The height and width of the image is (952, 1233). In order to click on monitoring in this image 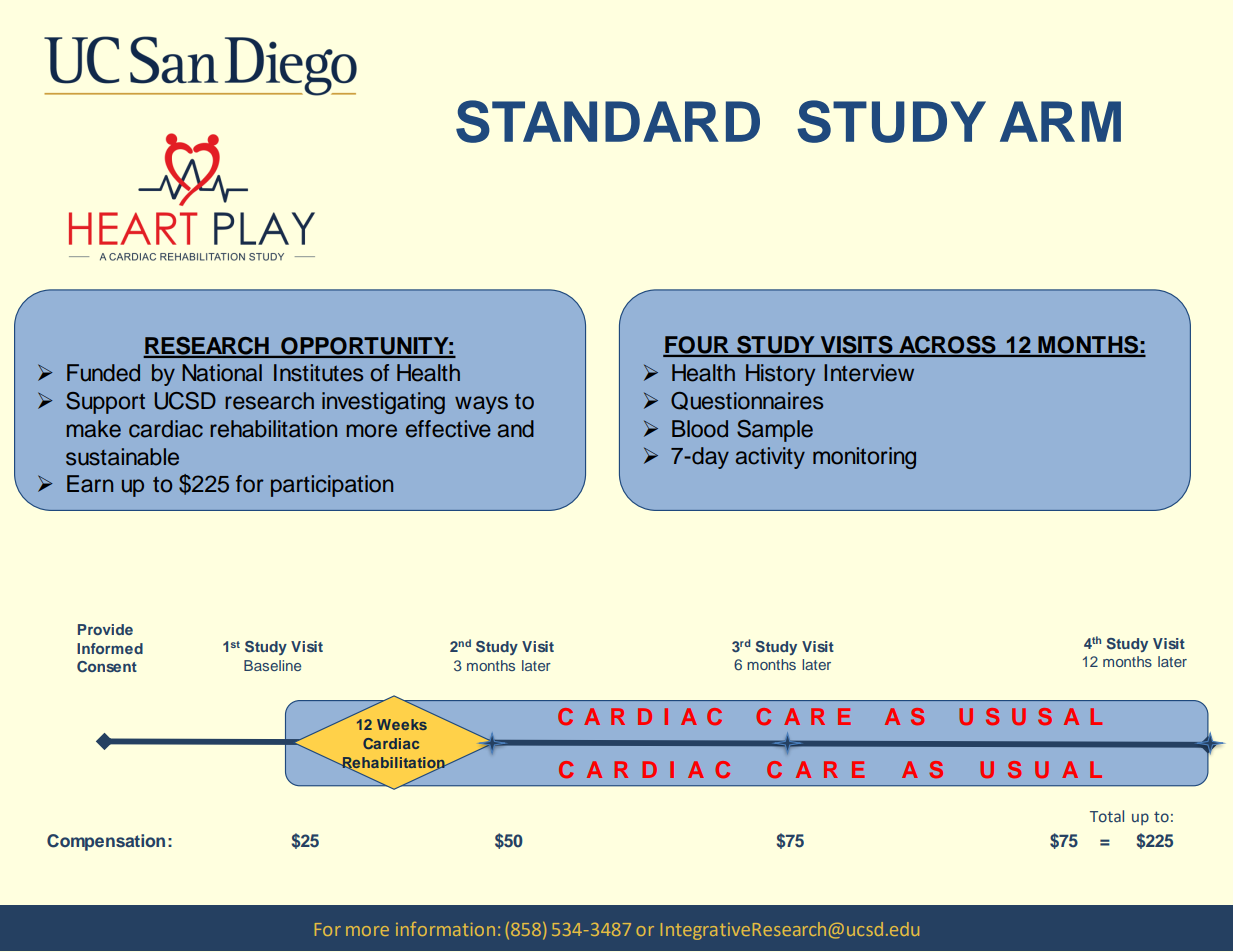, I will do `click(864, 458)`.
